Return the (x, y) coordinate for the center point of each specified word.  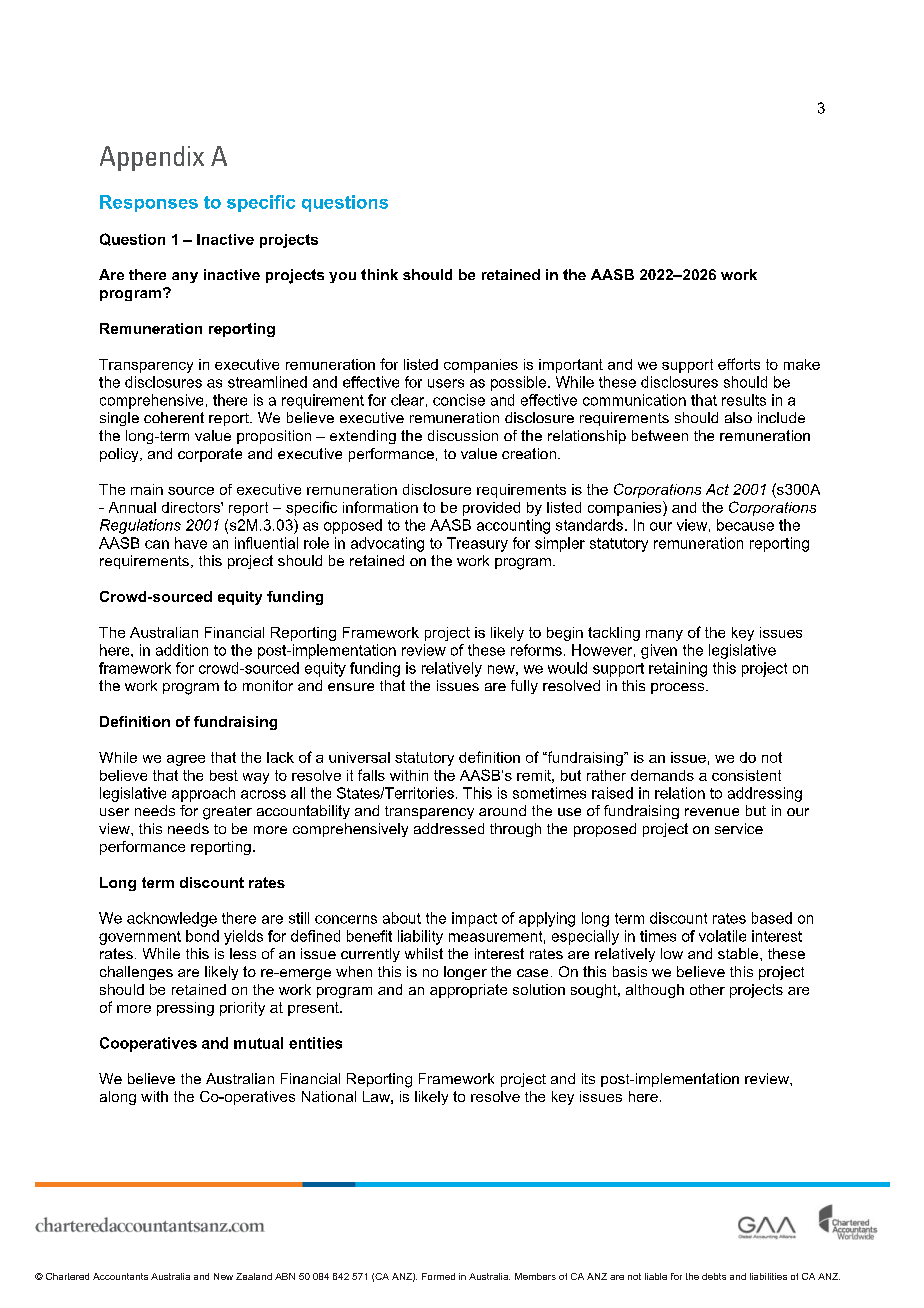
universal (359, 757)
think (379, 274)
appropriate (468, 991)
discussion (463, 435)
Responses (149, 203)
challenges (136, 973)
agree (186, 760)
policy (120, 455)
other (707, 989)
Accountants (120, 1276)
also (738, 417)
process (679, 688)
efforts (739, 364)
